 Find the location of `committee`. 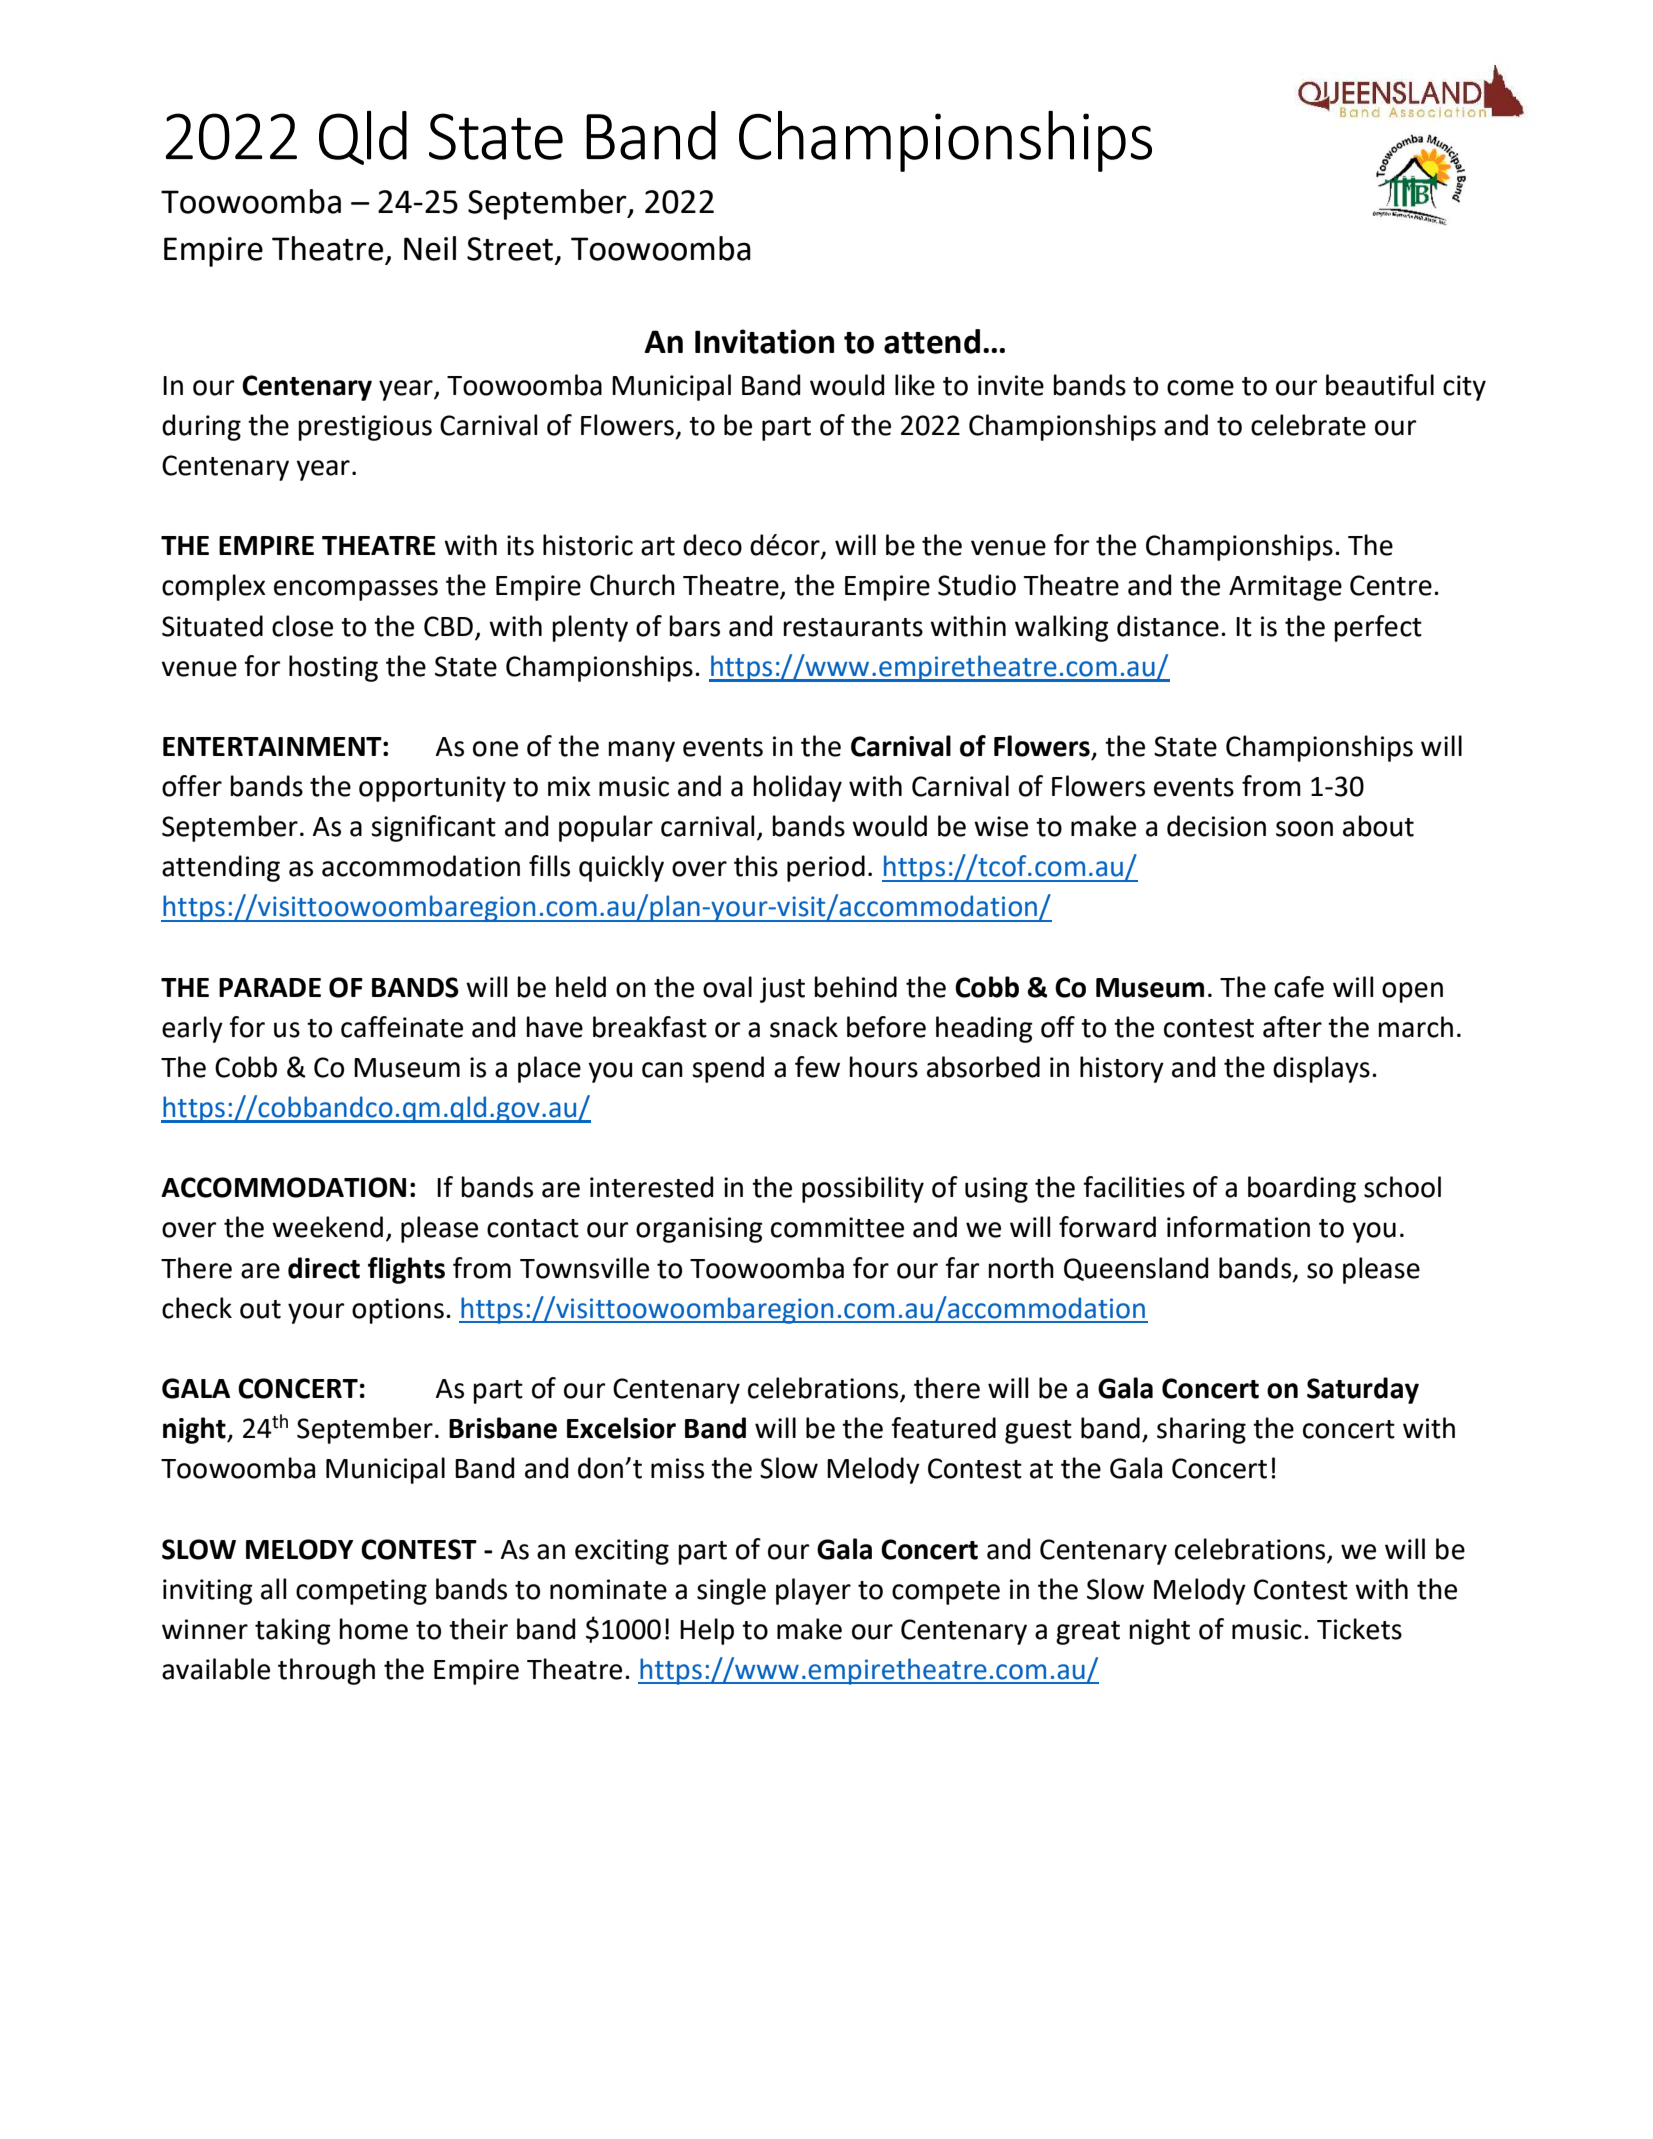

committee is located at coordinates (837, 1227).
